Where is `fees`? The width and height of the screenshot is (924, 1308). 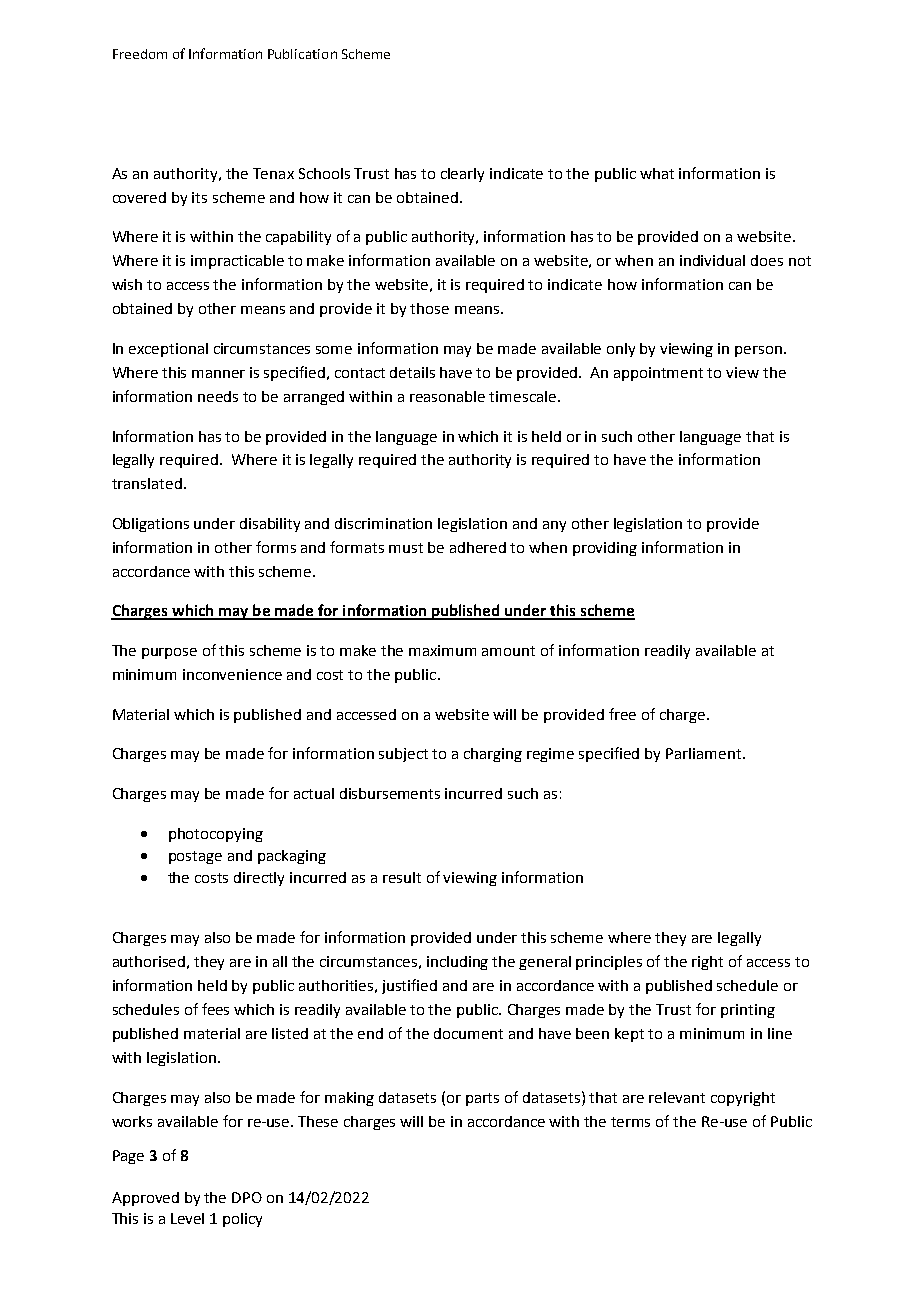 fees is located at coordinates (215, 1009).
